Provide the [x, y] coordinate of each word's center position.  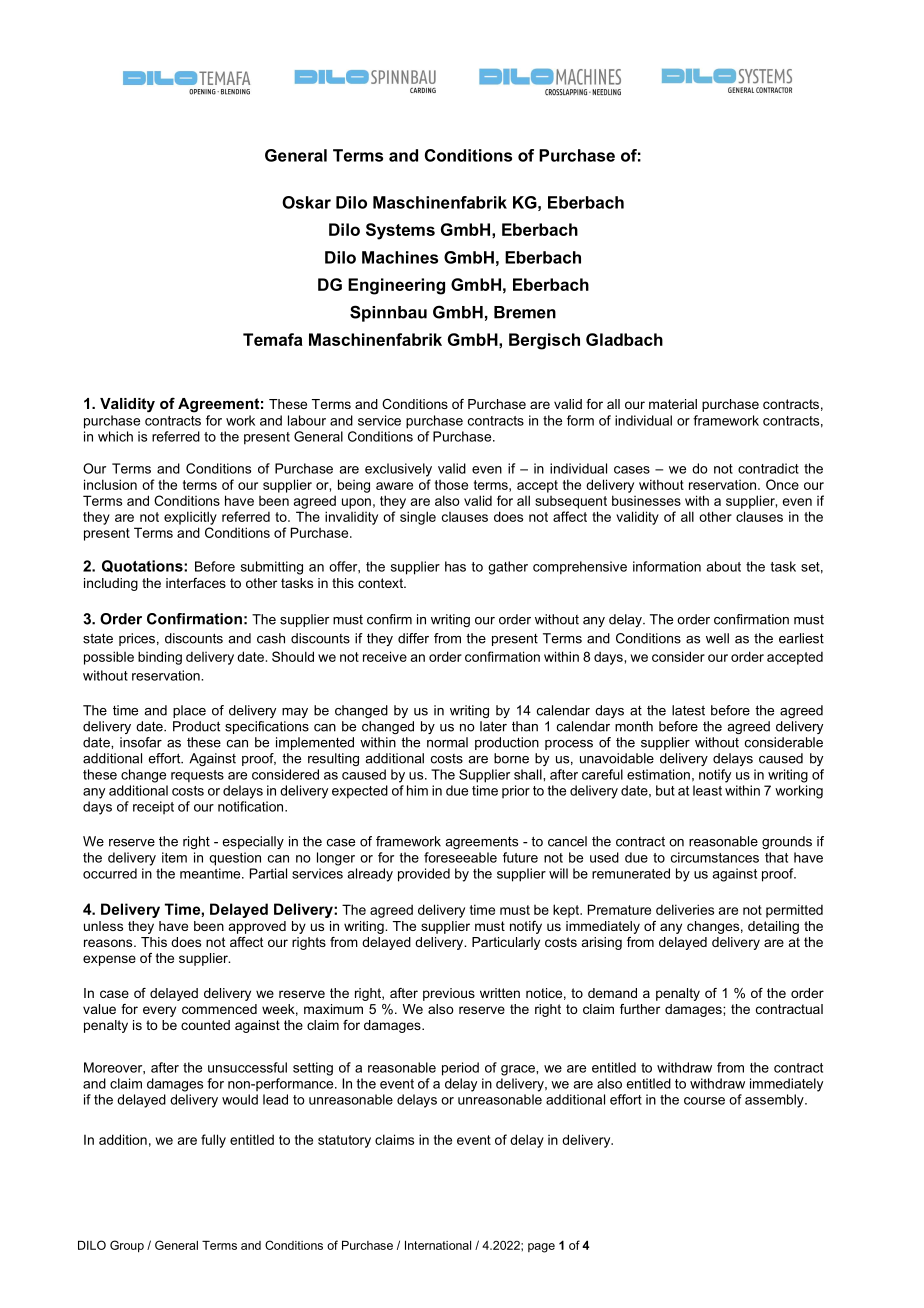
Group [127, 1246]
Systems [400, 231]
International [438, 1245]
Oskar [306, 202]
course [704, 1101]
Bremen [525, 312]
